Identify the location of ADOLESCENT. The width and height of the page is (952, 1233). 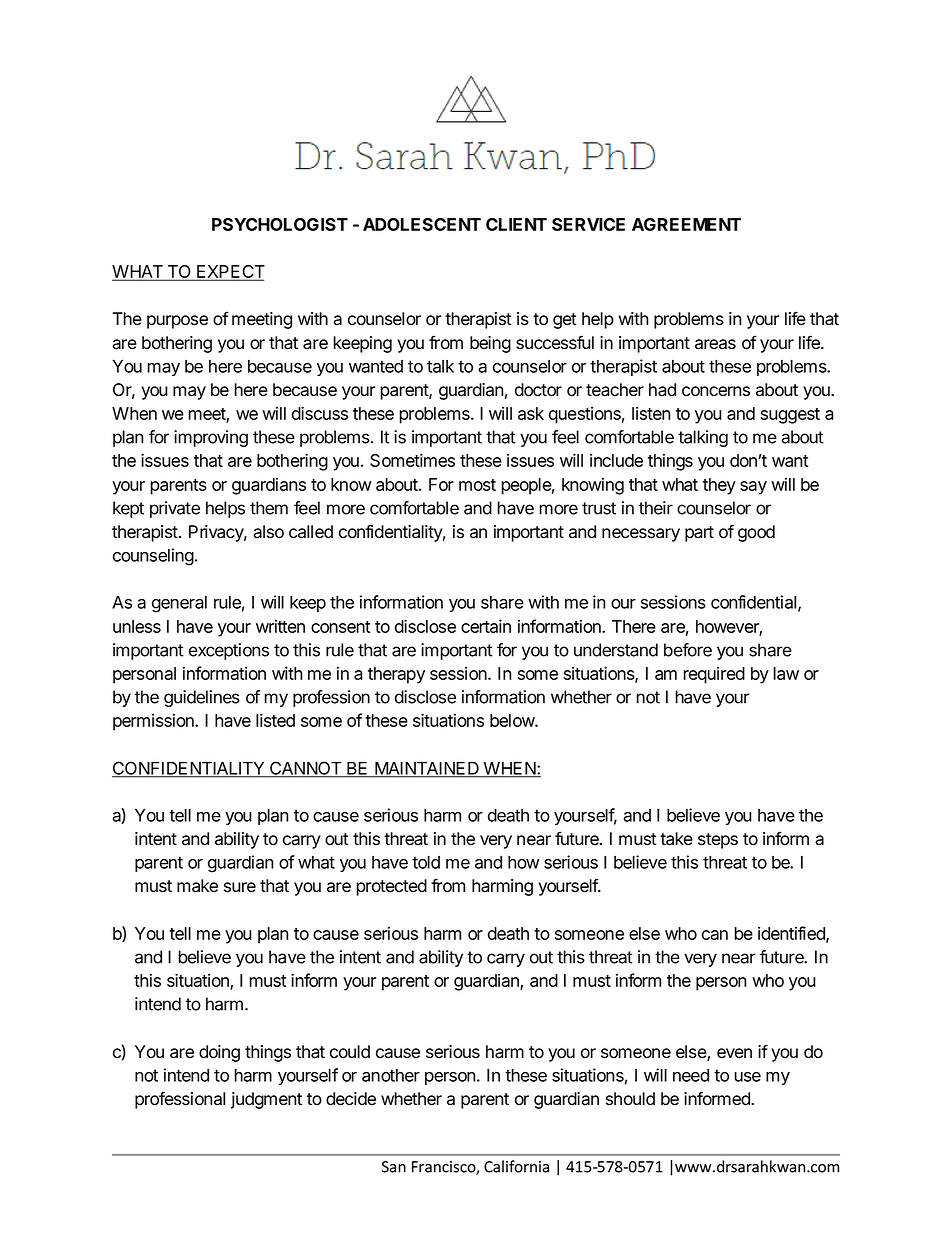
(422, 224).
